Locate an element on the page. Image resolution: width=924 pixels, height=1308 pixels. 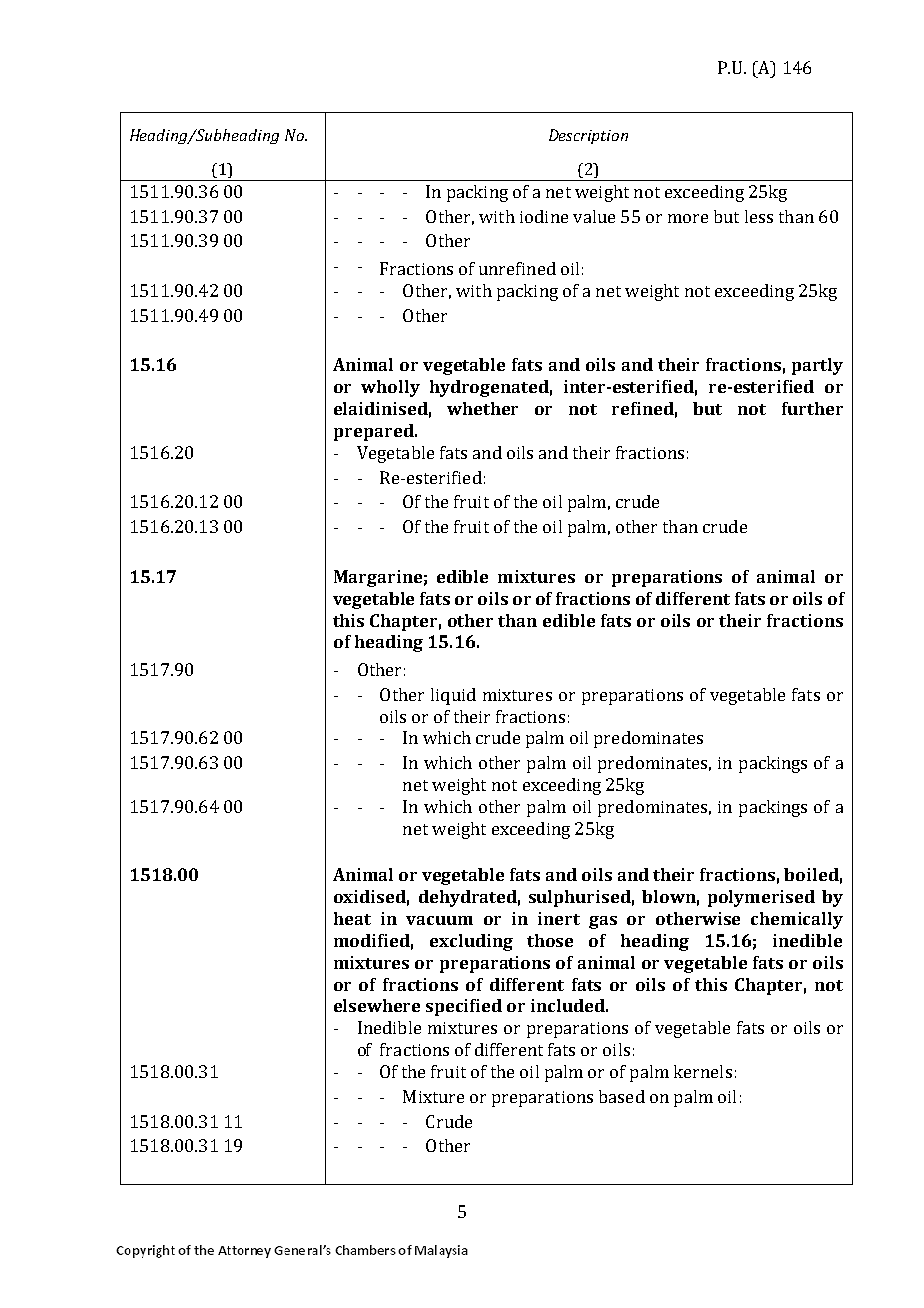
elsewhere is located at coordinates (377, 1005).
